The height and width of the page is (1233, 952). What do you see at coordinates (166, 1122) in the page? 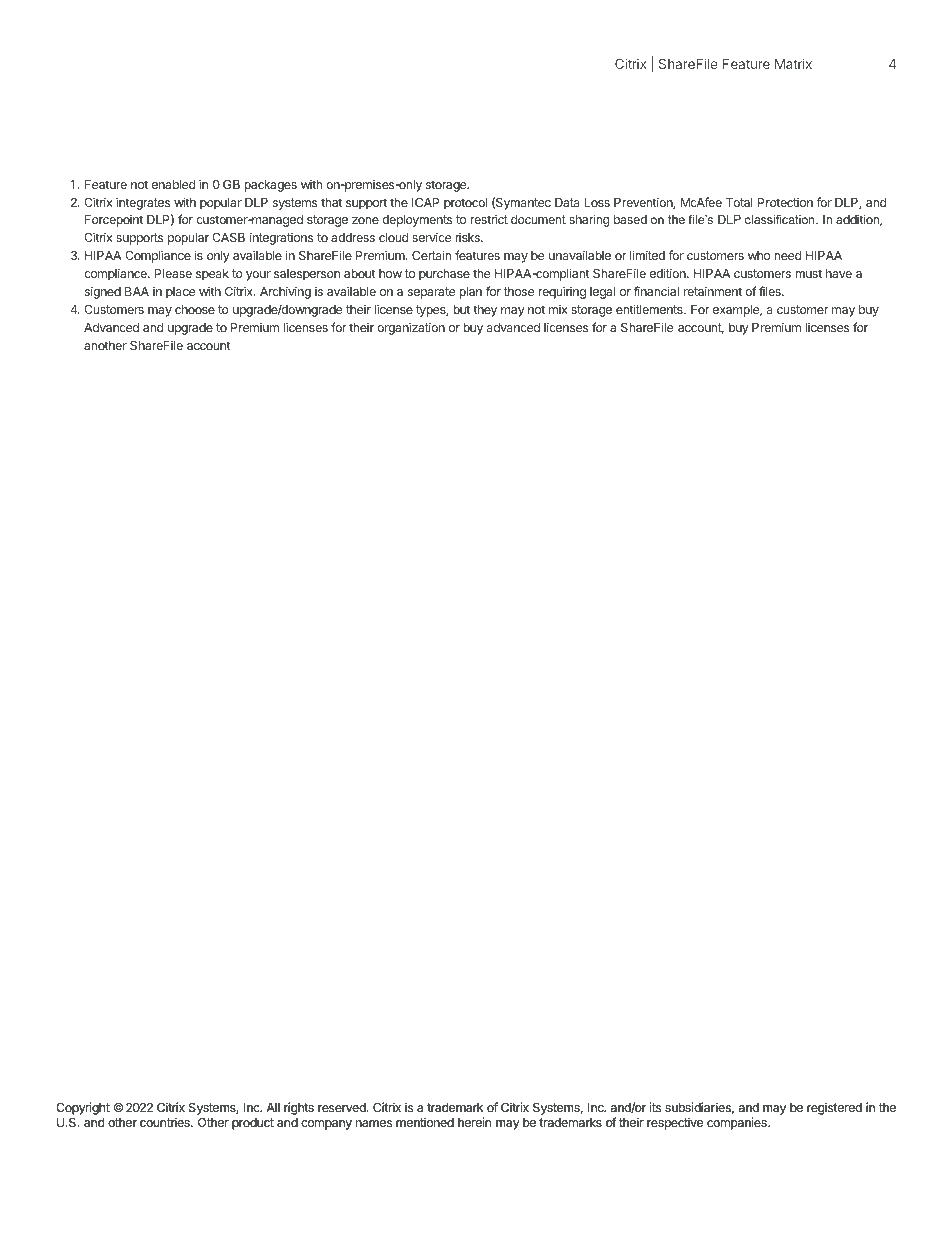
I see `countries` at bounding box center [166, 1122].
